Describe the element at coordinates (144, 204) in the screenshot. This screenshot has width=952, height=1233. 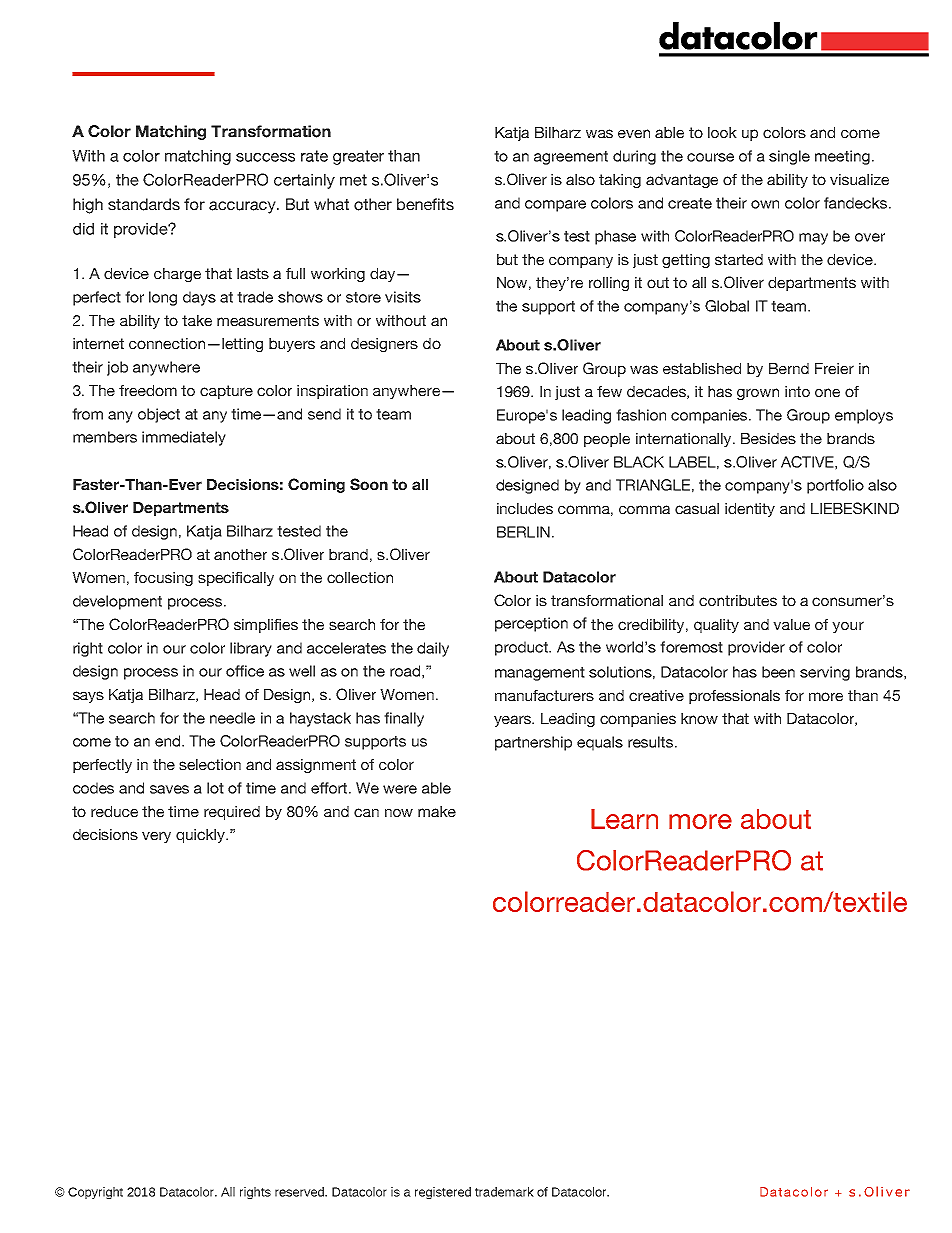
I see `standards` at that location.
